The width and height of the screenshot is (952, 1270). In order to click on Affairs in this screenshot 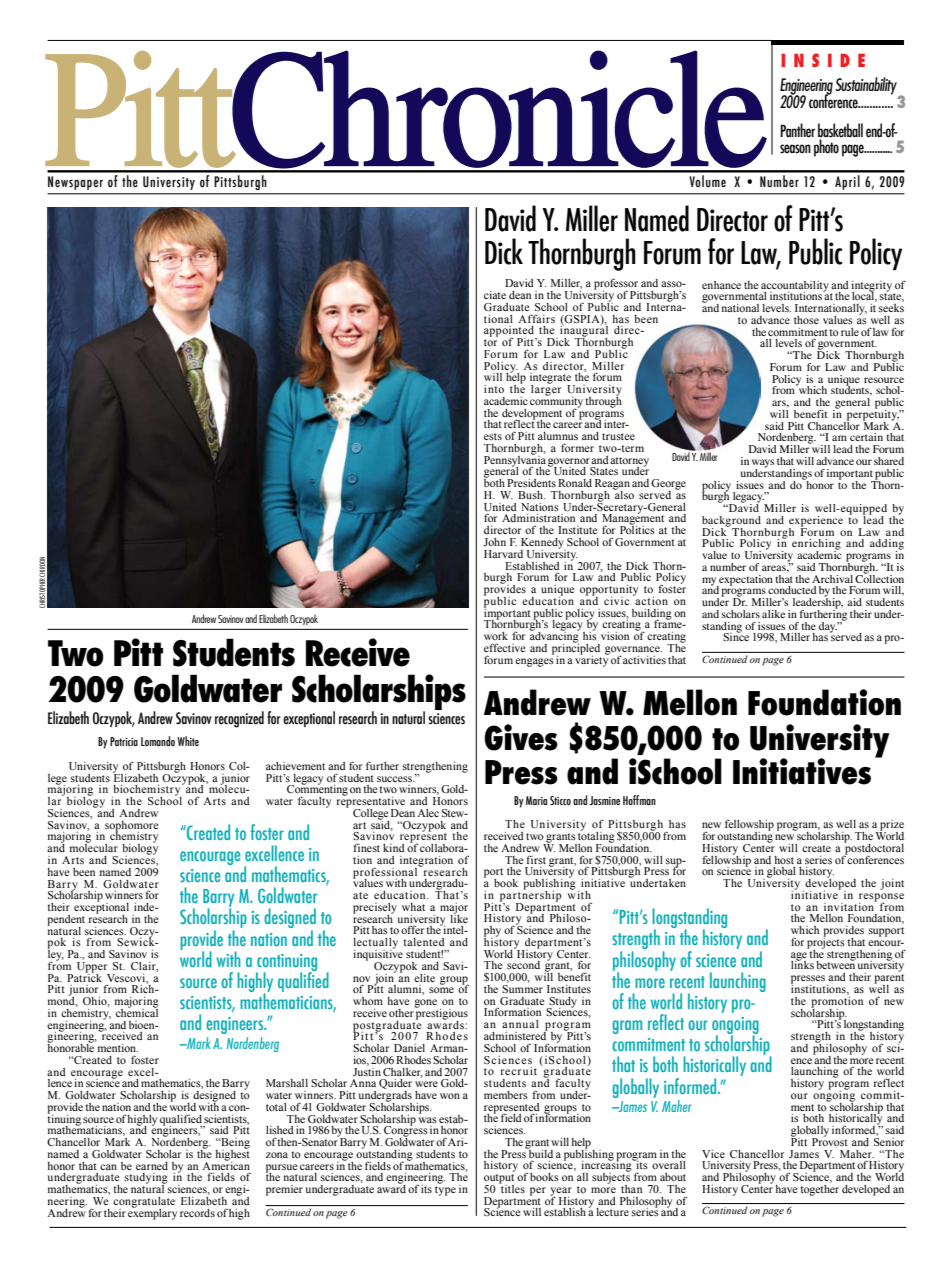, I will do `click(536, 318)`.
